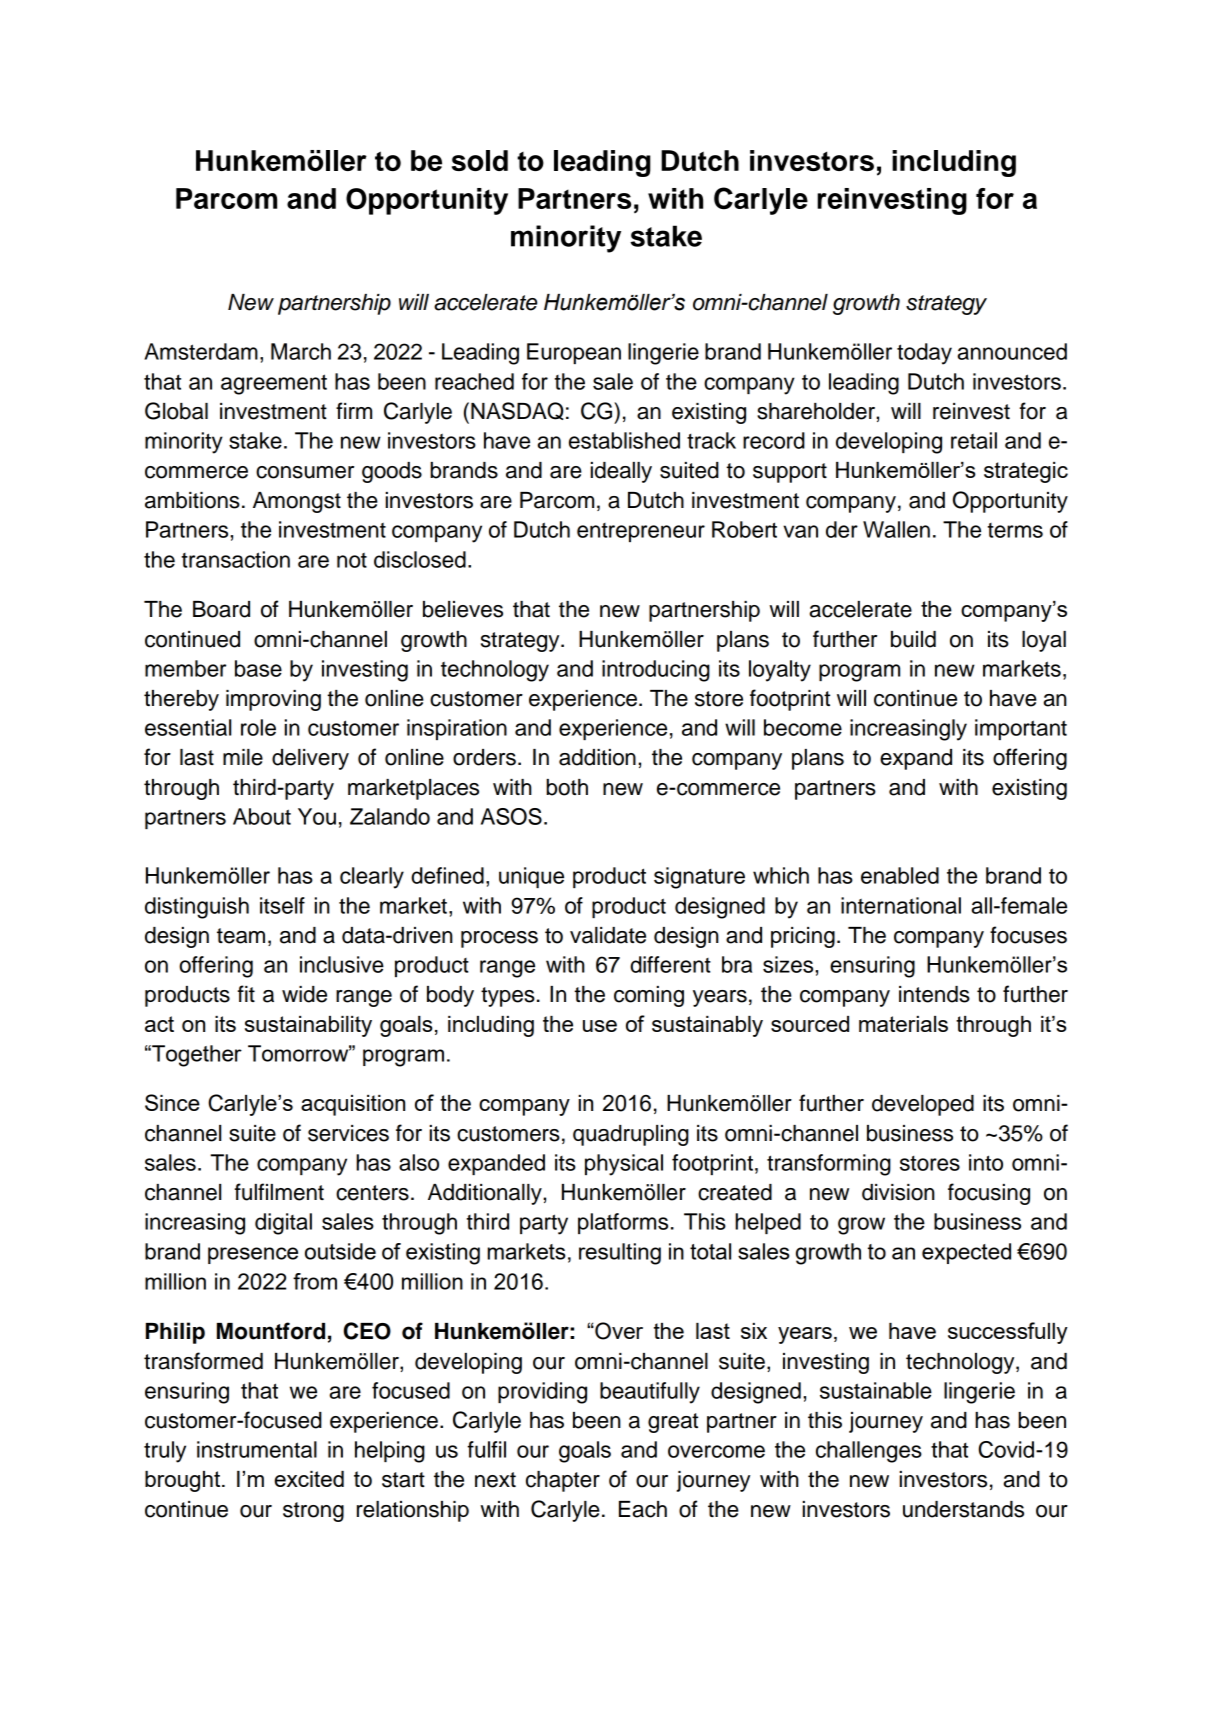 This screenshot has height=1714, width=1212. Describe the element at coordinates (480, 160) in the screenshot. I see `sold` at that location.
